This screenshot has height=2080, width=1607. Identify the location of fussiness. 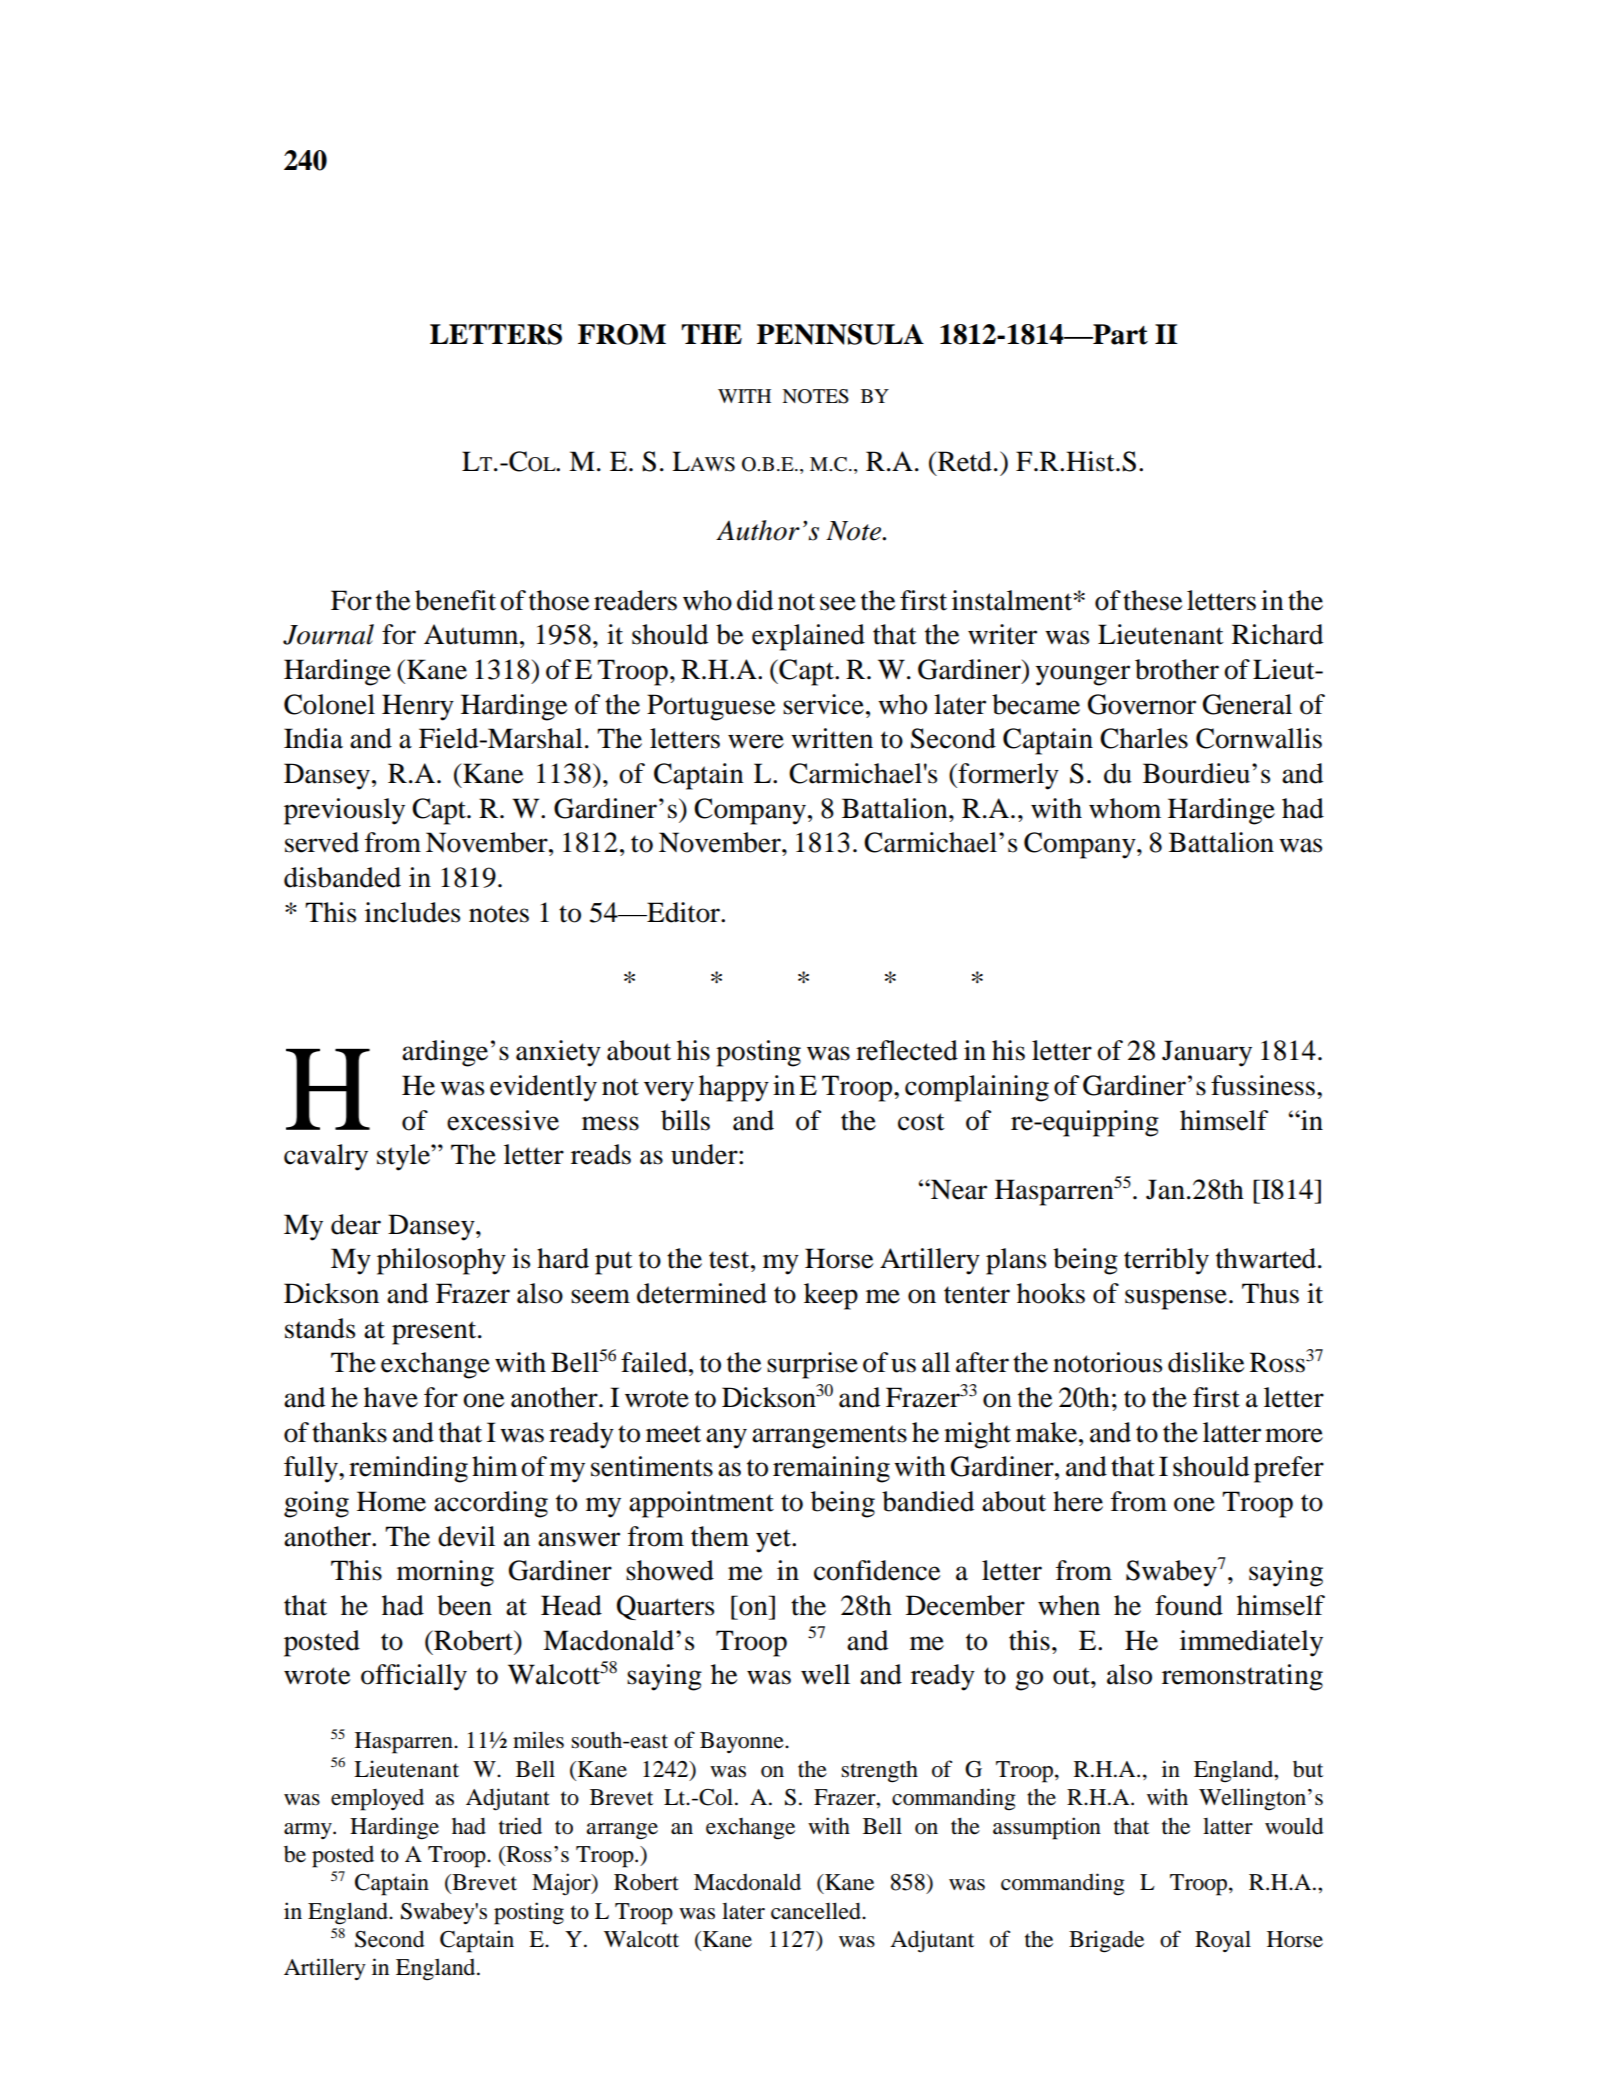
(1264, 1085).
